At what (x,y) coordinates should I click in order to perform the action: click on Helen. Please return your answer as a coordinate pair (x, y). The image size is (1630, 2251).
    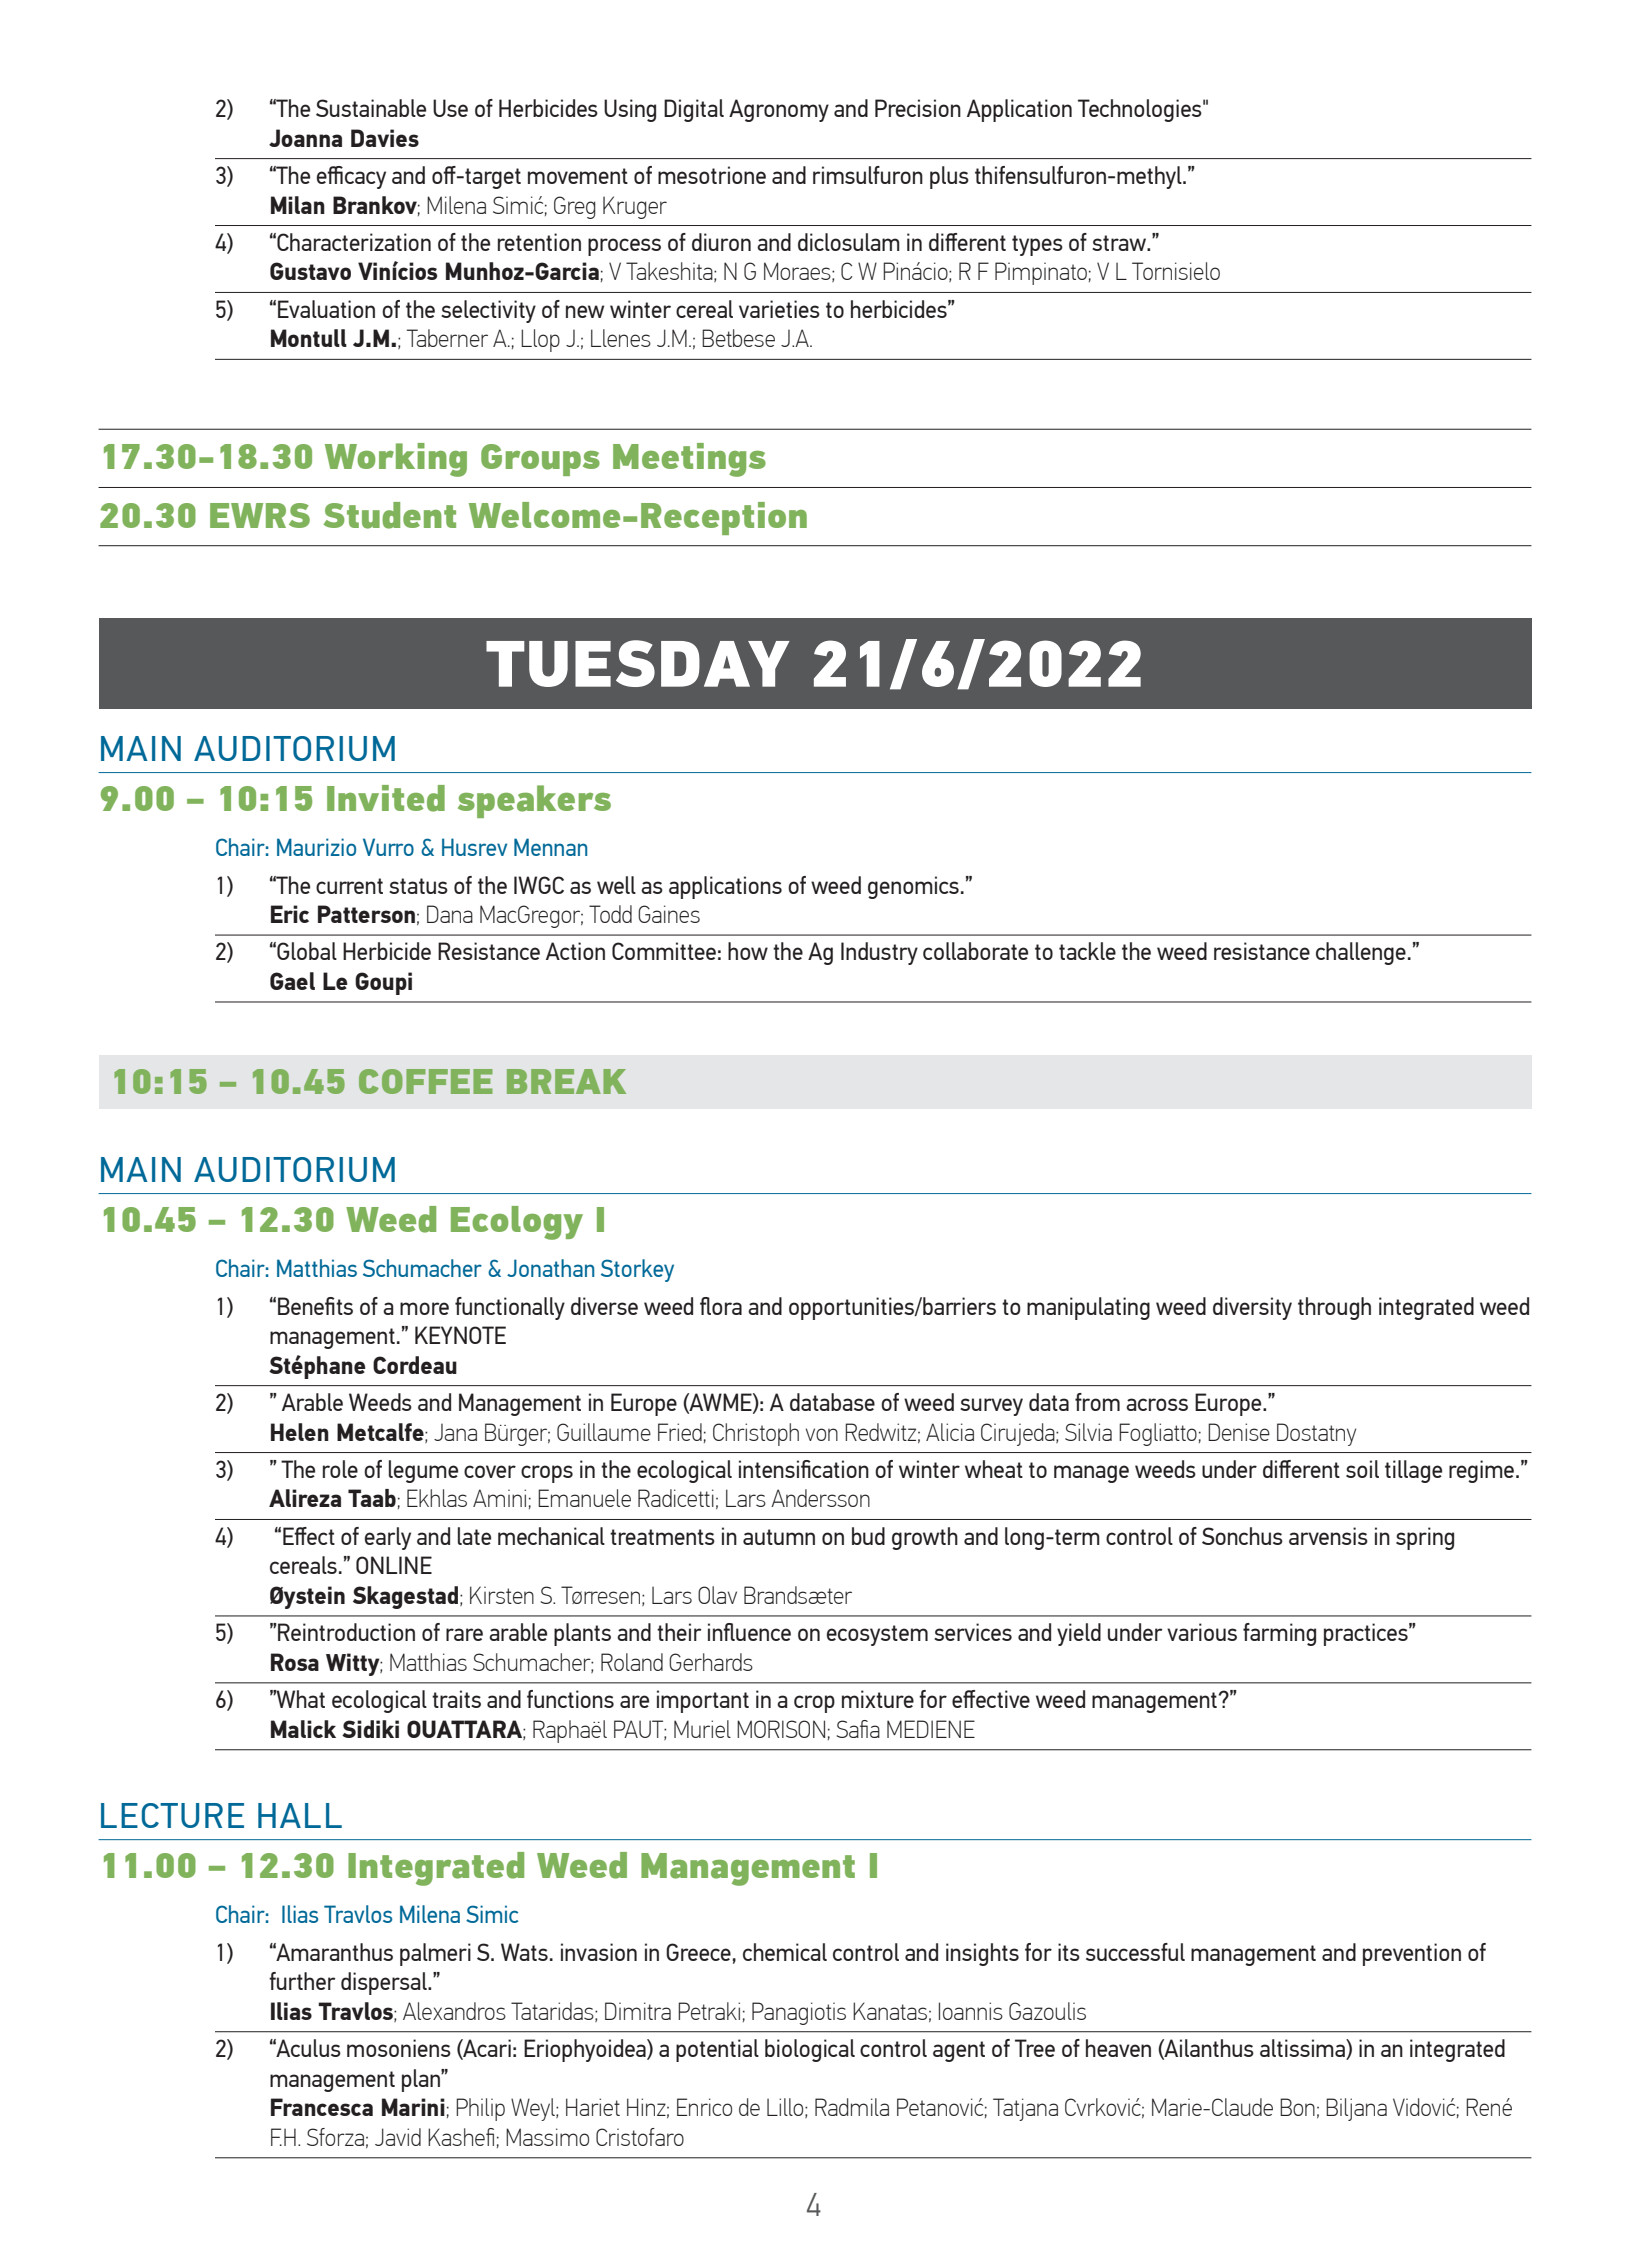
    Looking at the image, I should click on (300, 1432).
